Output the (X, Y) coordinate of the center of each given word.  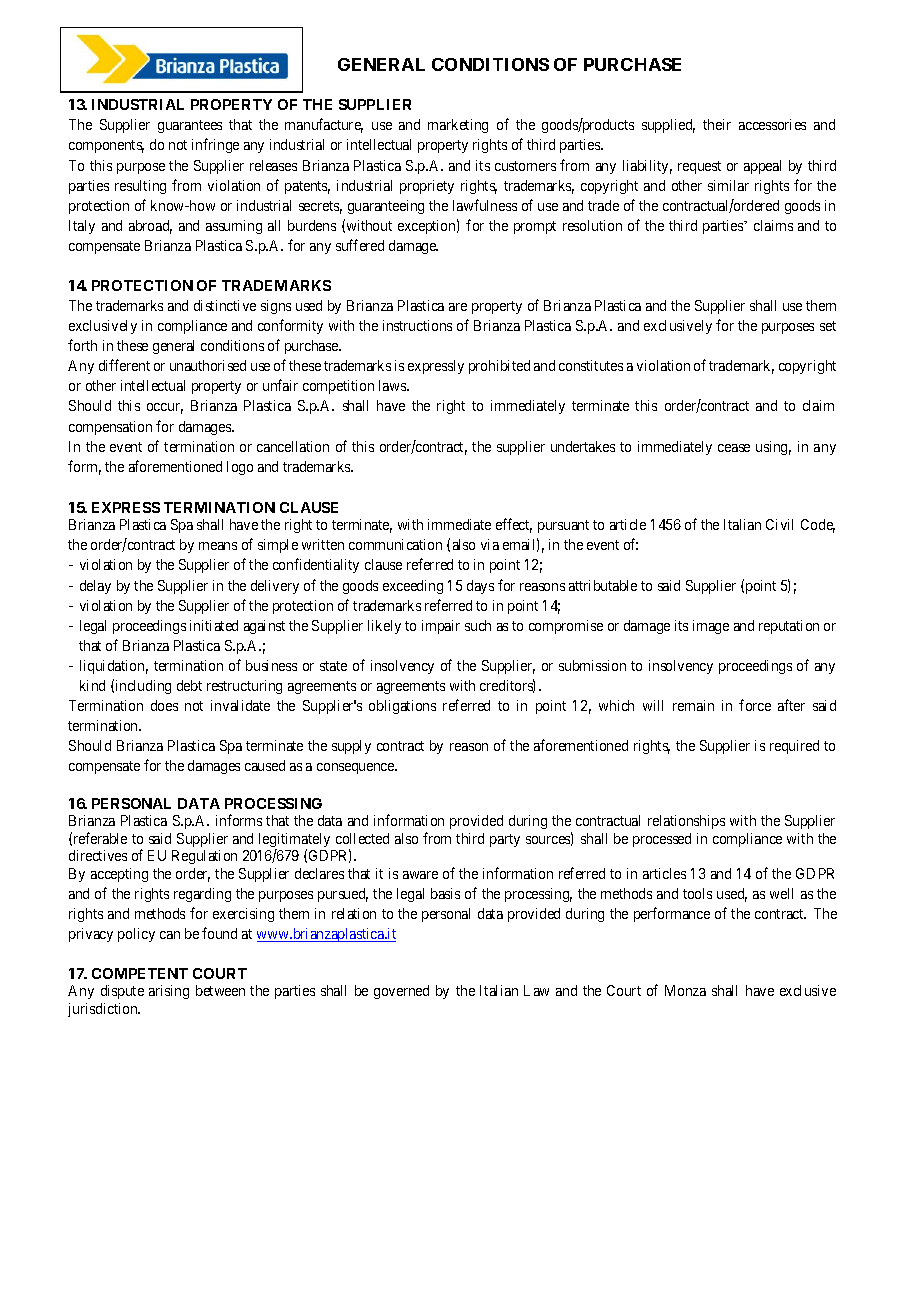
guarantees (190, 126)
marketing (458, 126)
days (480, 587)
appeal (762, 167)
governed (401, 992)
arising (169, 992)
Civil (779, 524)
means (218, 546)
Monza (685, 990)
